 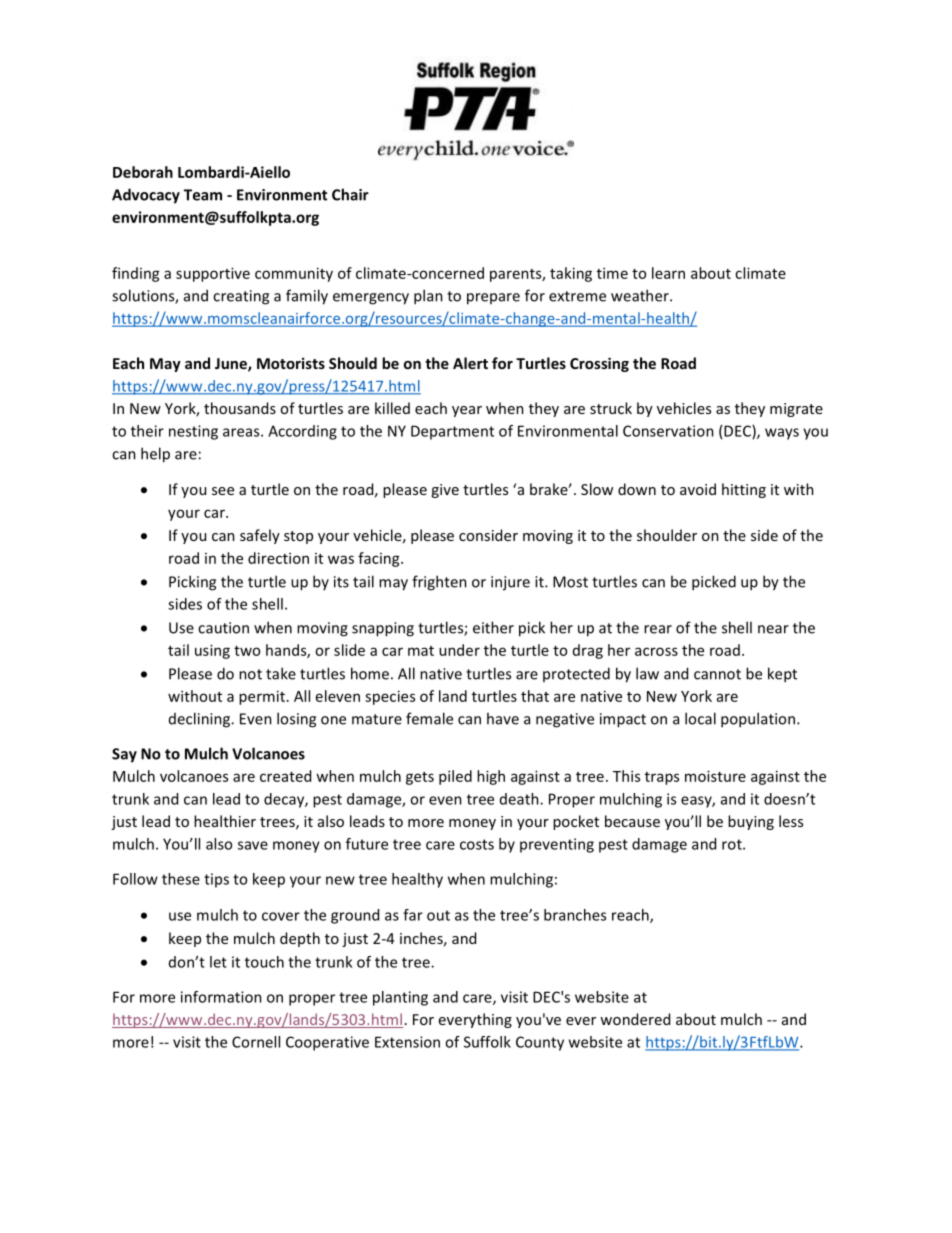 What do you see at coordinates (668, 273) in the page?
I see `learn` at bounding box center [668, 273].
